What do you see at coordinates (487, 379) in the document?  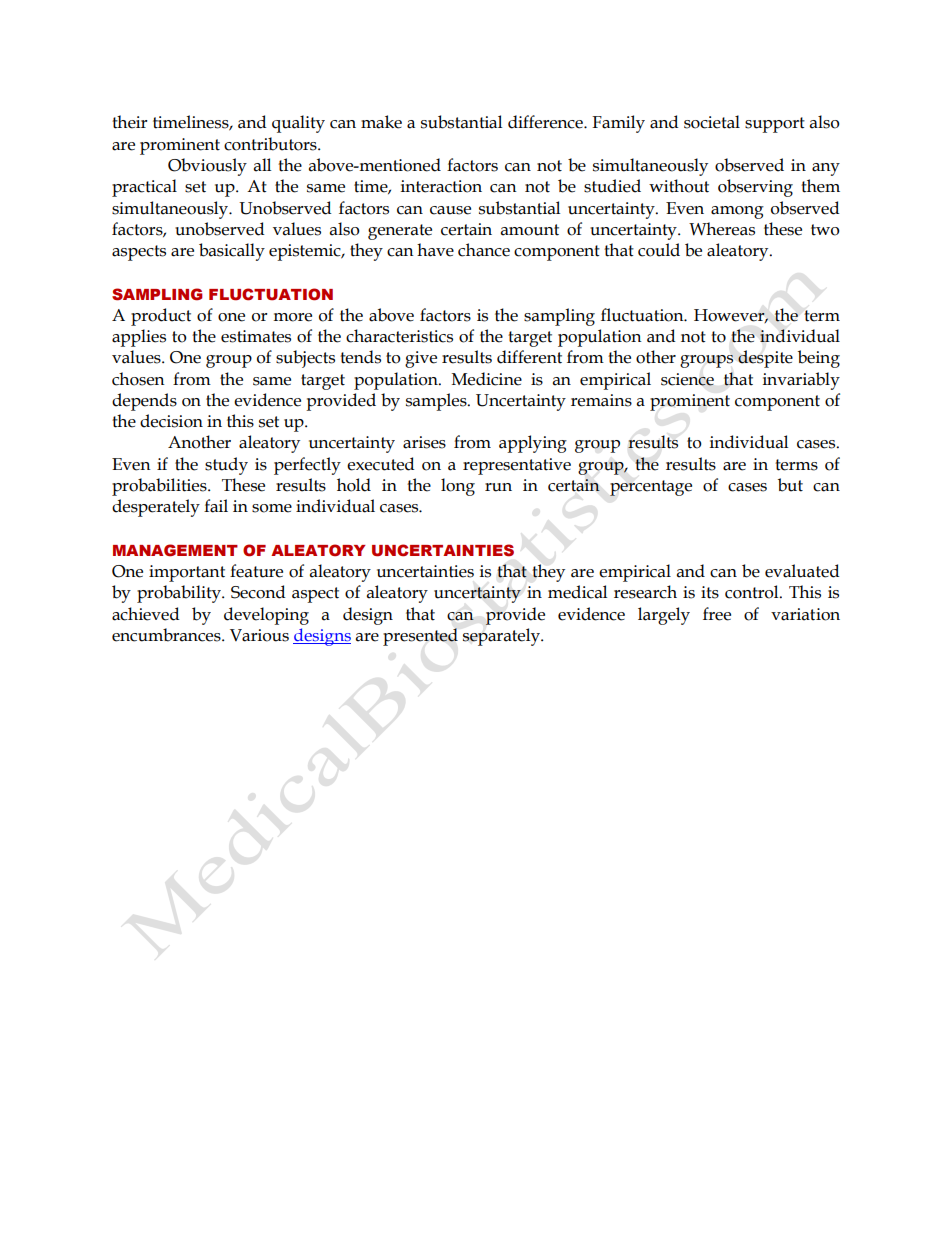 I see `Medicine` at bounding box center [487, 379].
